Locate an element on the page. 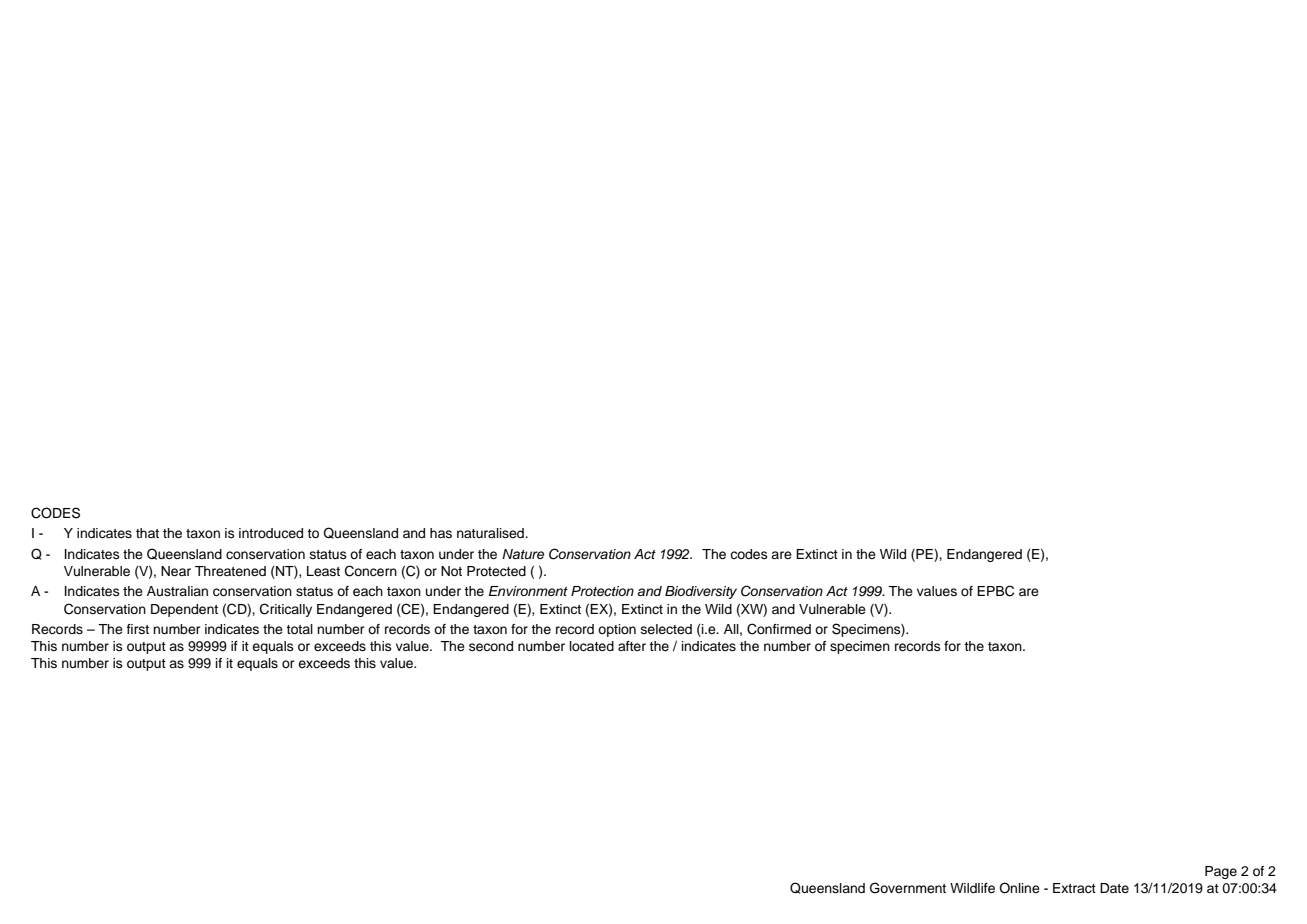 The width and height of the page is (1307, 924). introduced is located at coordinates (271, 533).
